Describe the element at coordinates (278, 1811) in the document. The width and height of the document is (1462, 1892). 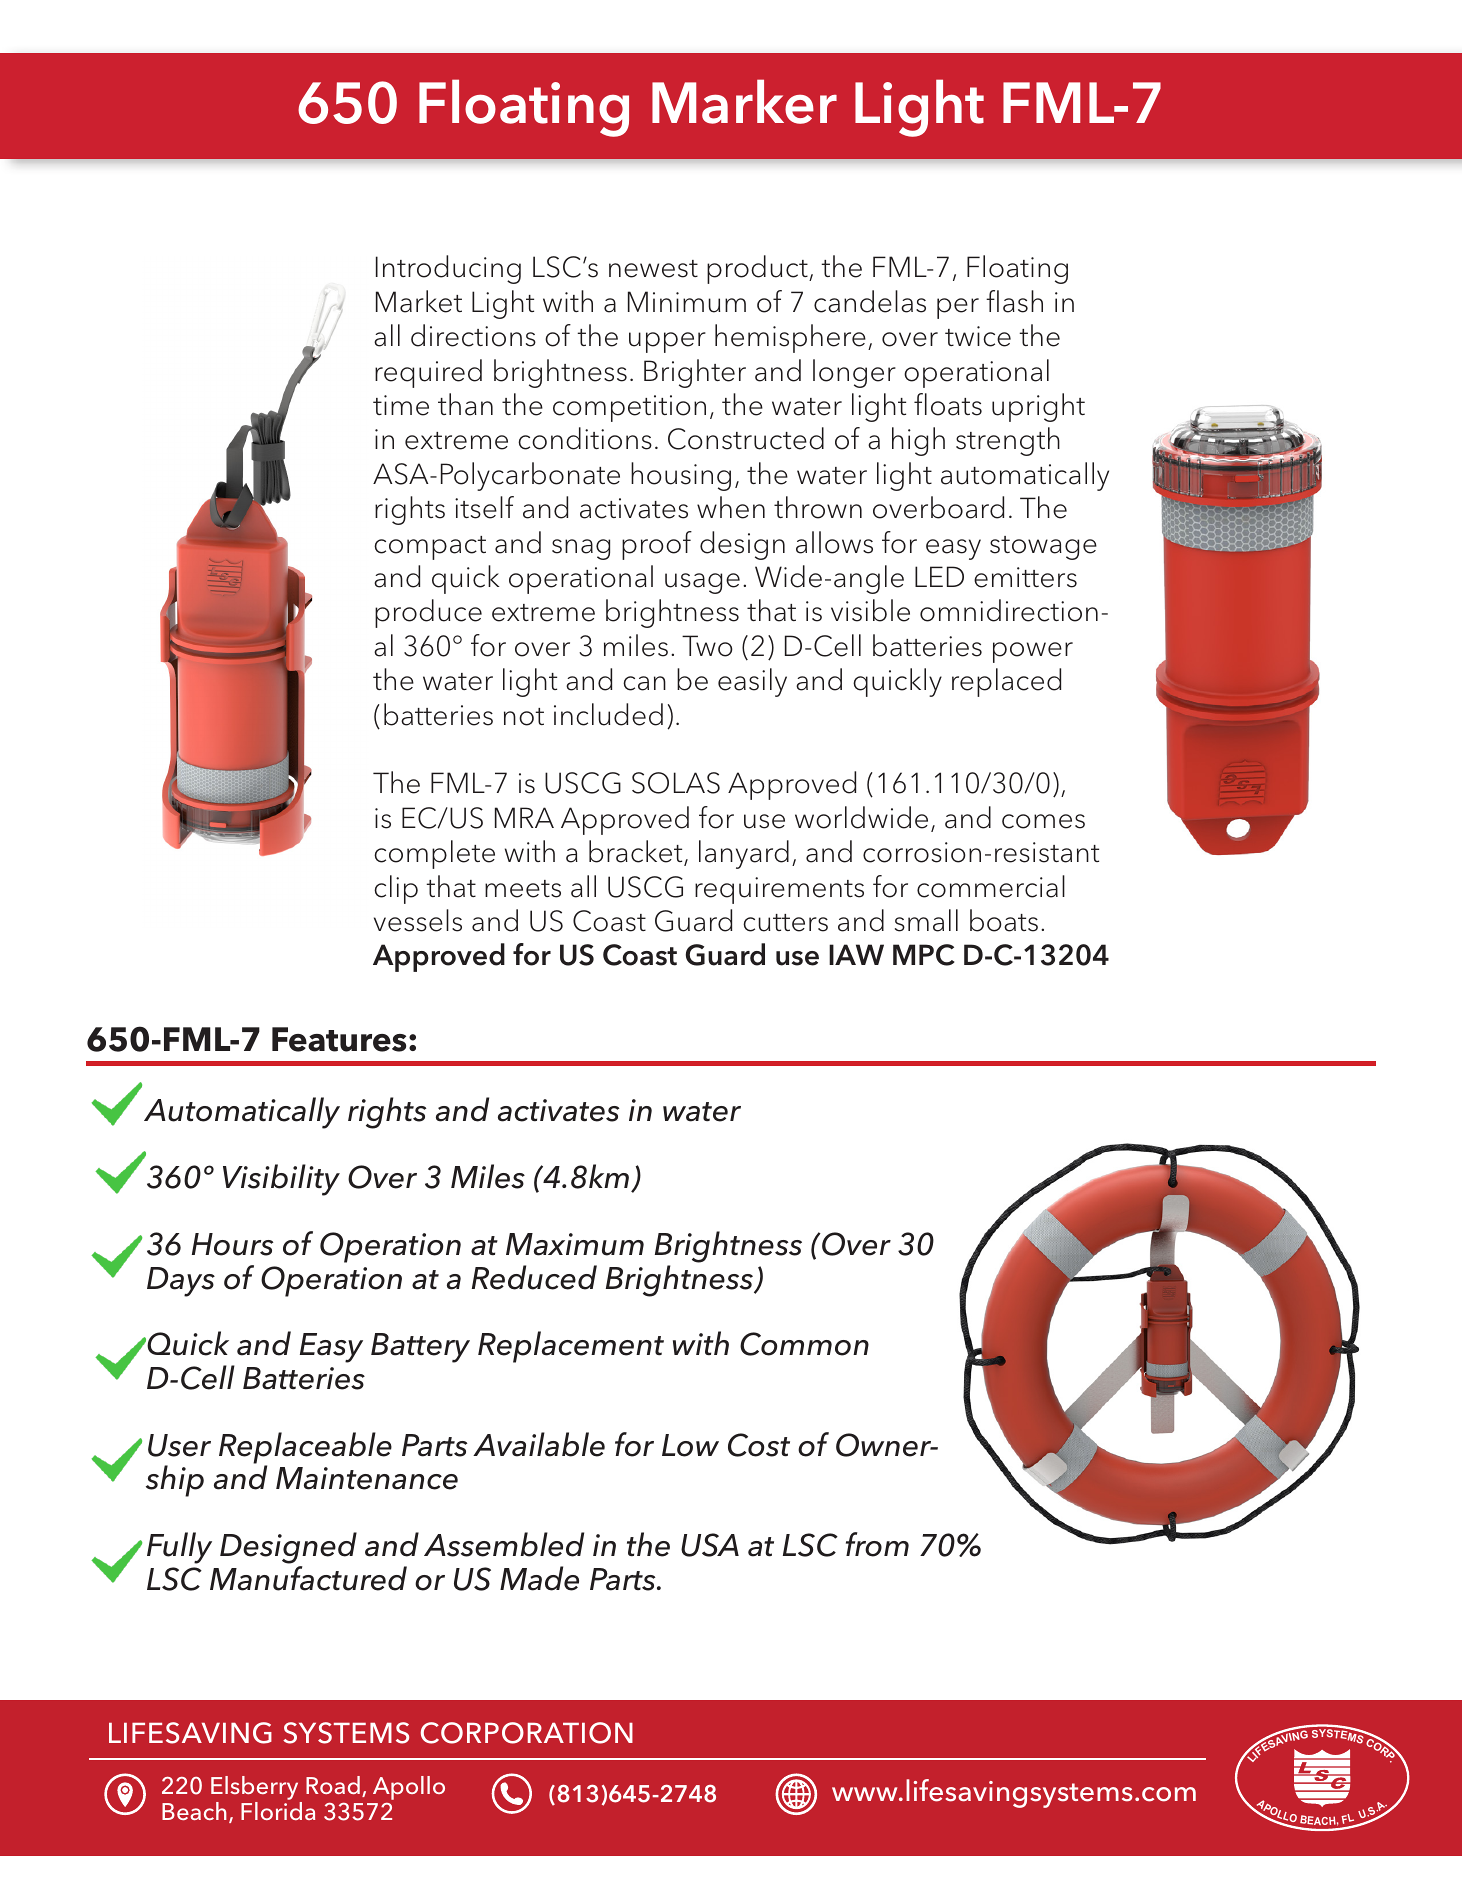
I see `Florida` at that location.
